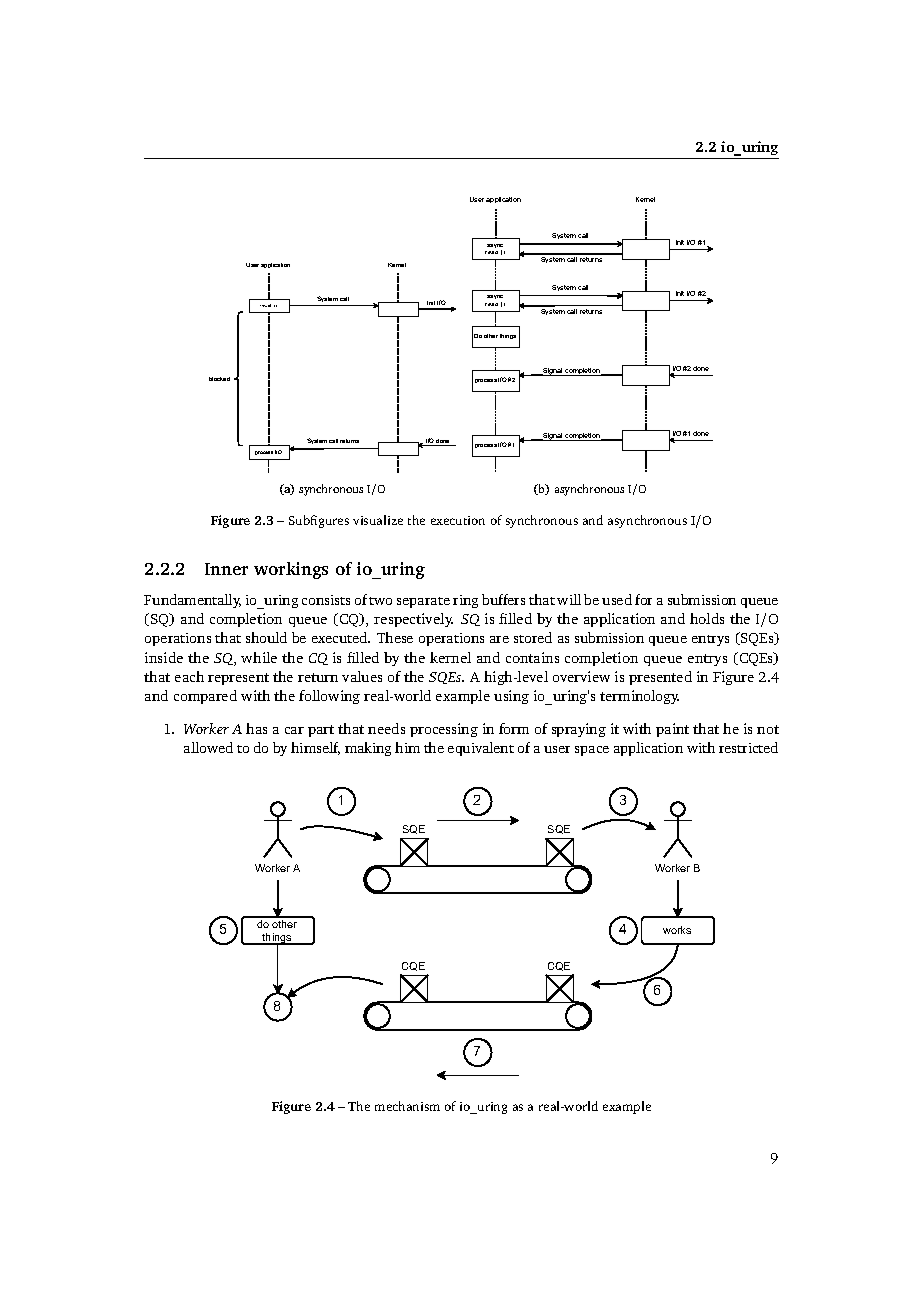  I want to click on equivalent, so click(481, 749).
